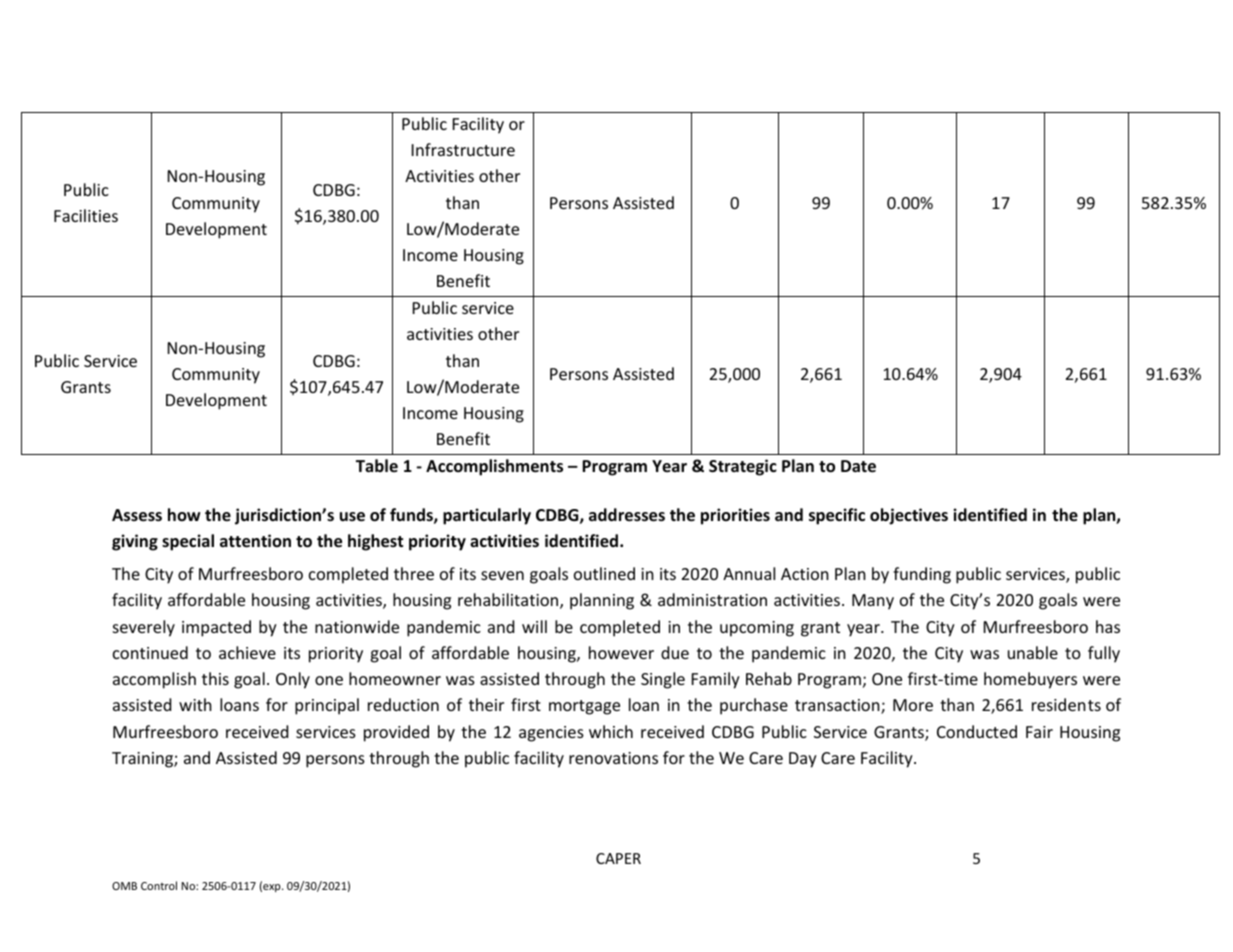 This screenshot has height=952, width=1233. I want to click on impacted, so click(216, 628).
